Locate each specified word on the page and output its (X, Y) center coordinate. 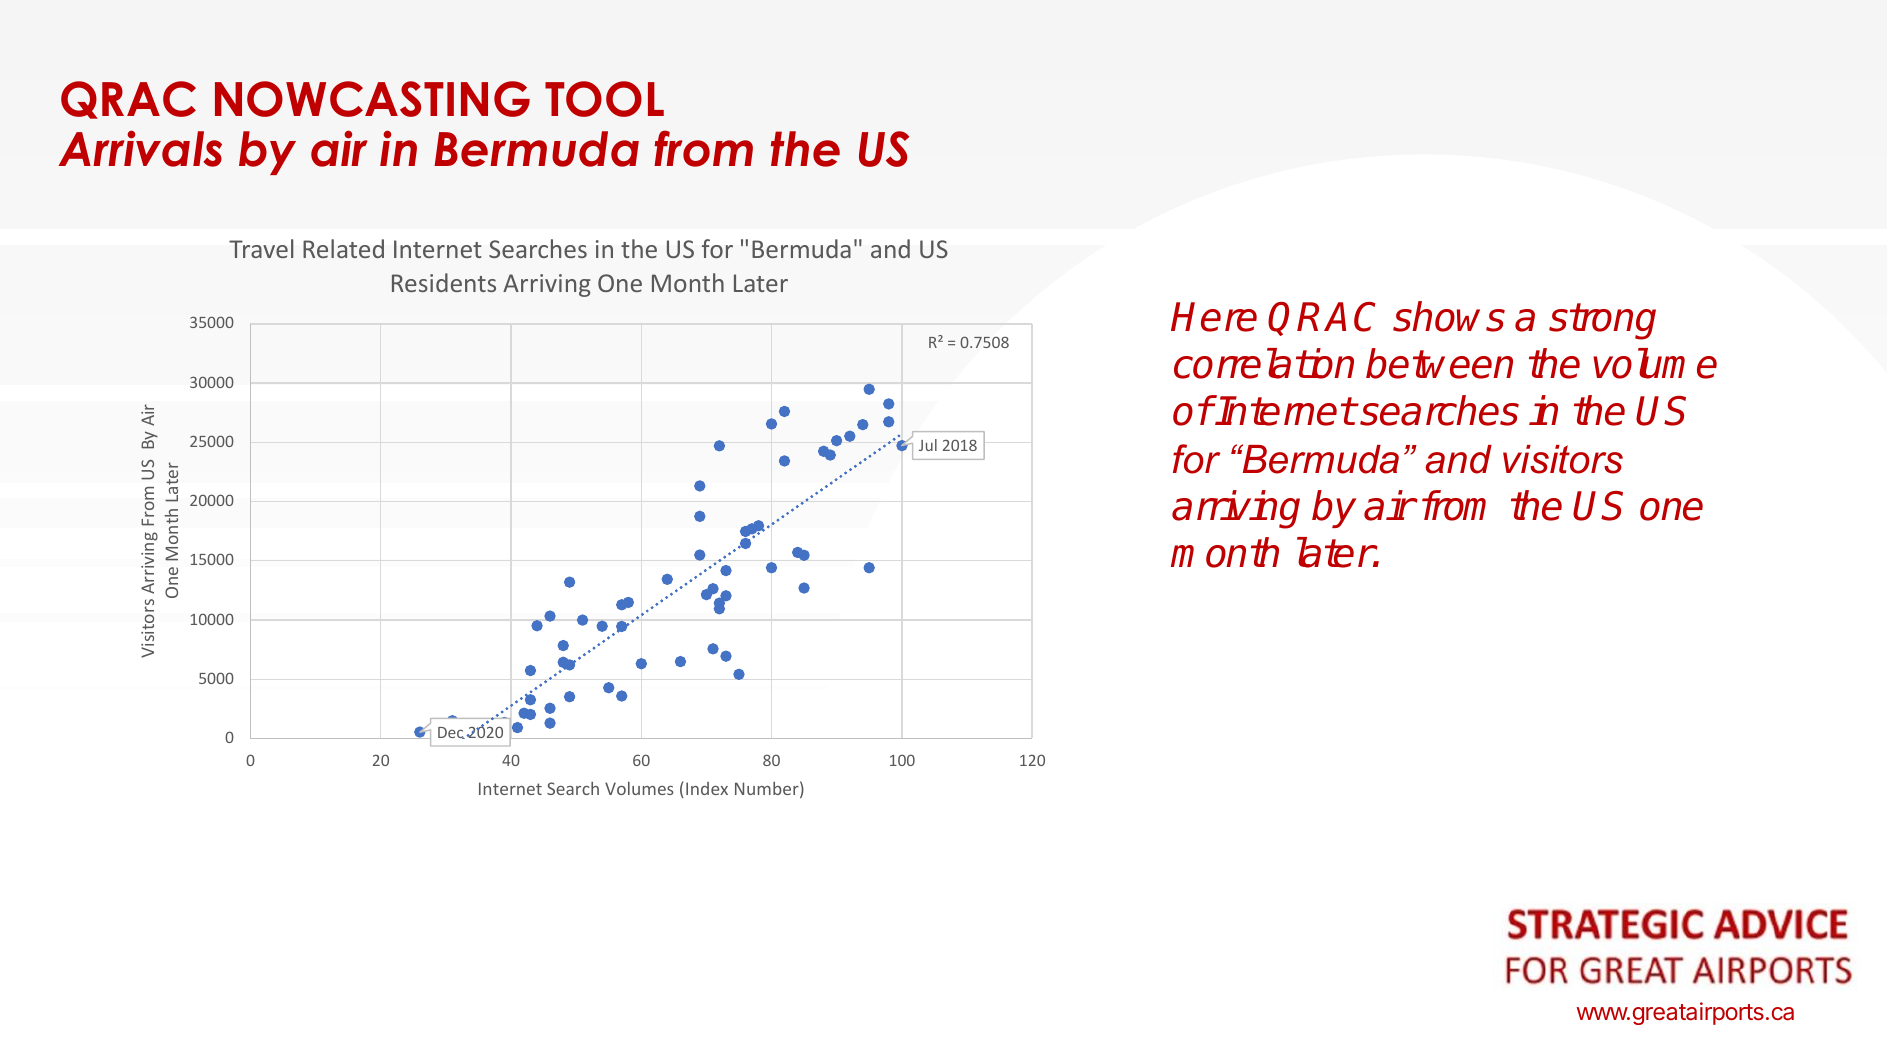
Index (707, 788)
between (1439, 363)
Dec (451, 733)
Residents (444, 282)
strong (1602, 321)
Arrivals (140, 148)
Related (343, 248)
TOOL (604, 99)
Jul (928, 445)
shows (1449, 316)
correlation (1264, 363)
